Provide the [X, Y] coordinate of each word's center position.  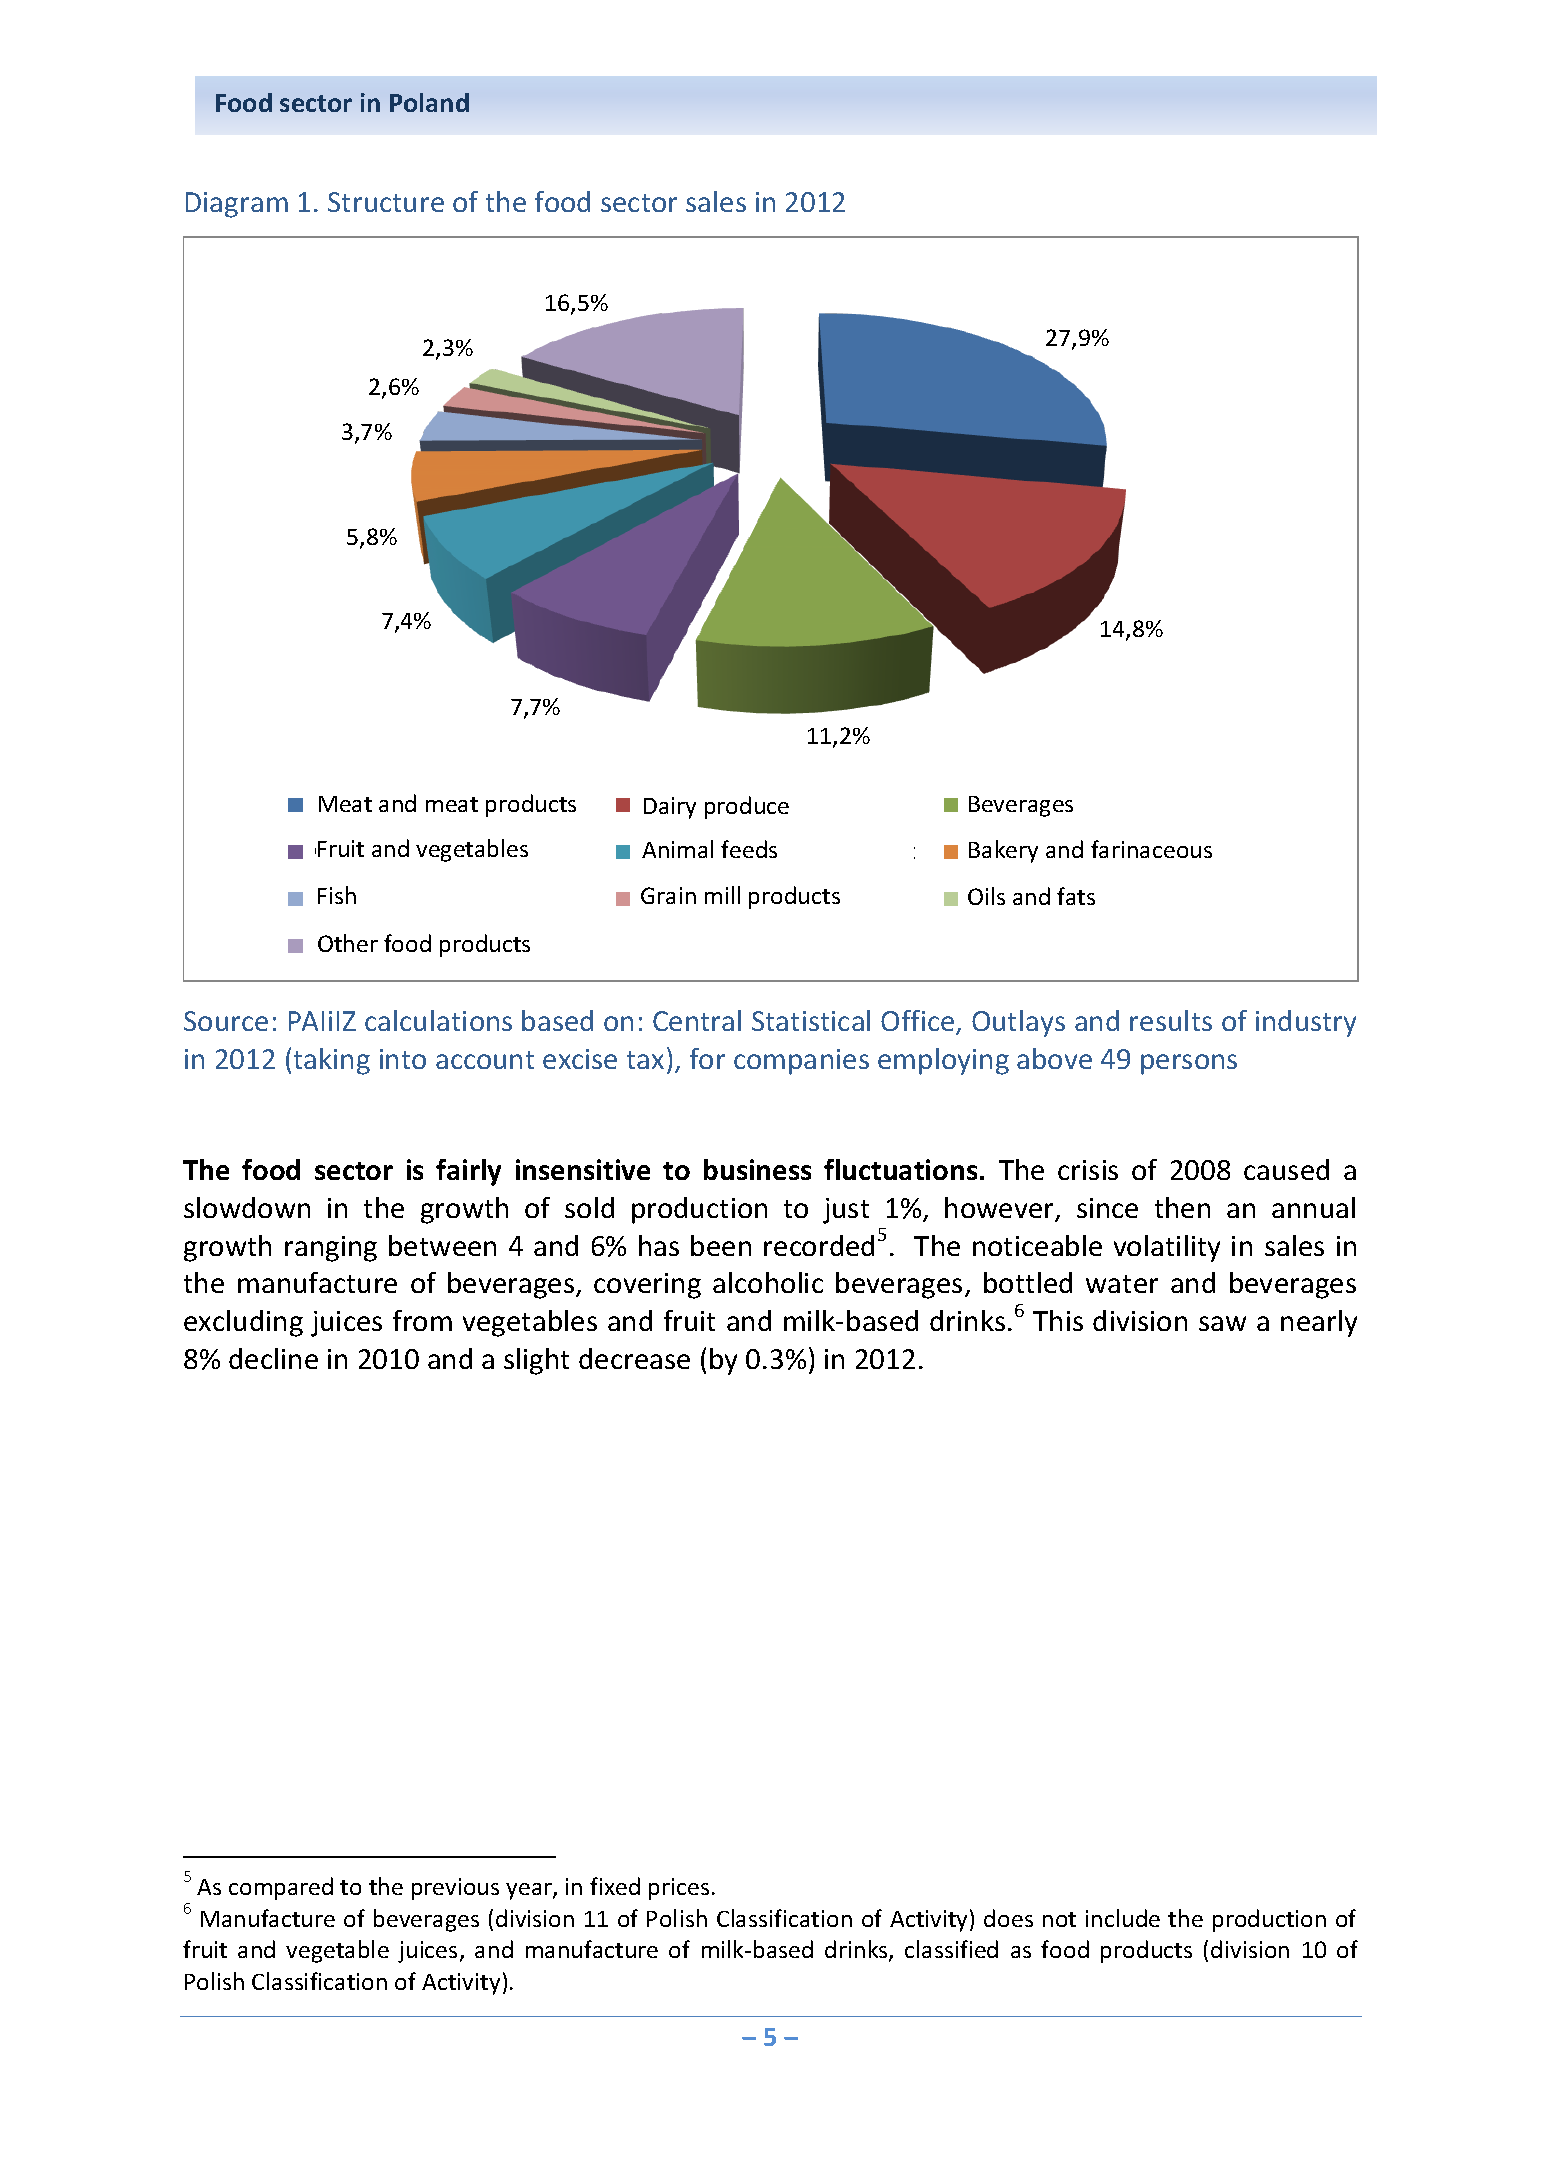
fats [1076, 896]
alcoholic [768, 1282]
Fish [337, 895]
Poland [429, 102]
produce [747, 807]
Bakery [1003, 851]
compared [281, 1888]
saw [1222, 1323]
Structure [386, 202]
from [422, 1320]
